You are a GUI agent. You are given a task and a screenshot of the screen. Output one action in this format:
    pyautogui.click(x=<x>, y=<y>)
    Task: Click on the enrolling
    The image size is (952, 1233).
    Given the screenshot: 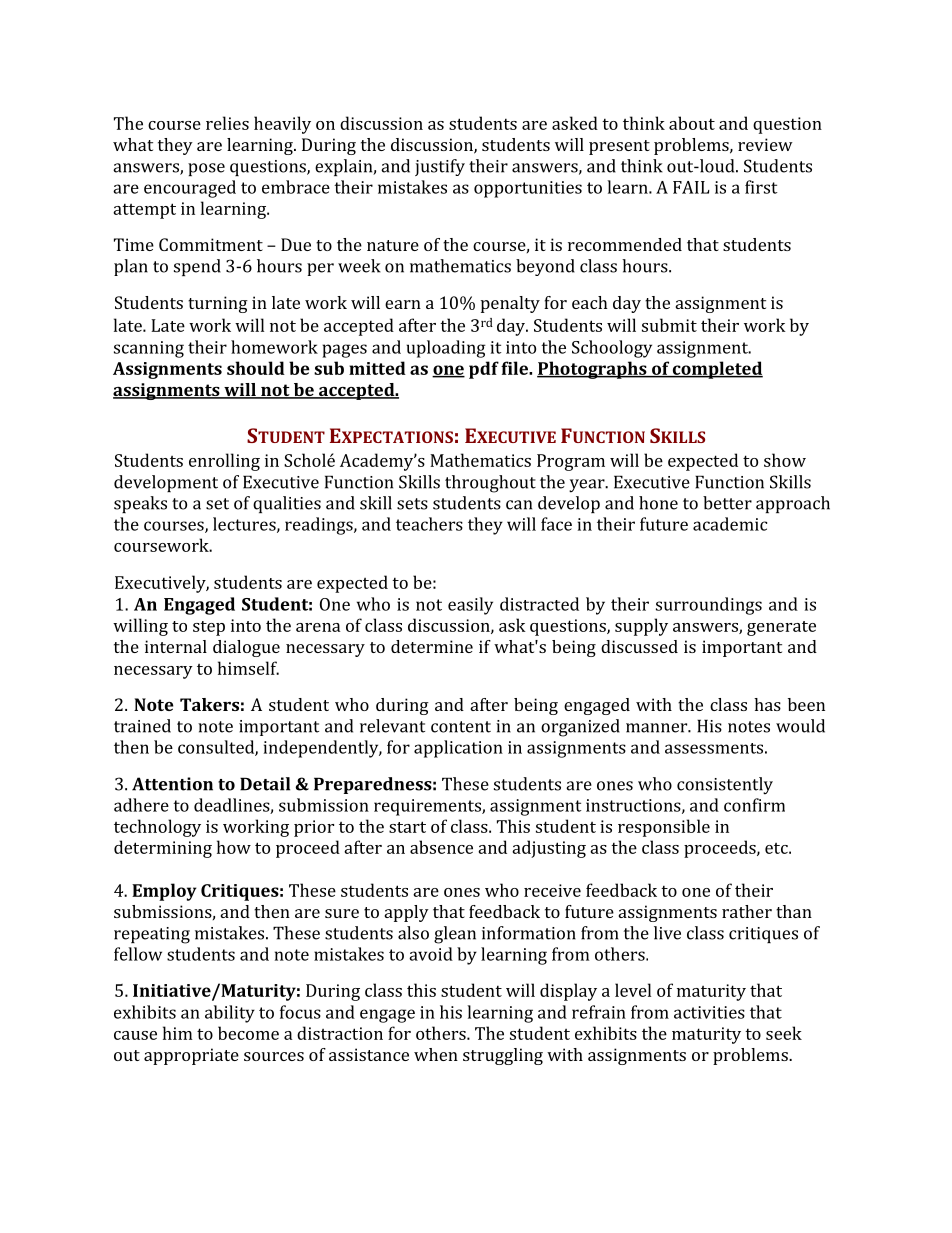 What is the action you would take?
    pyautogui.click(x=224, y=462)
